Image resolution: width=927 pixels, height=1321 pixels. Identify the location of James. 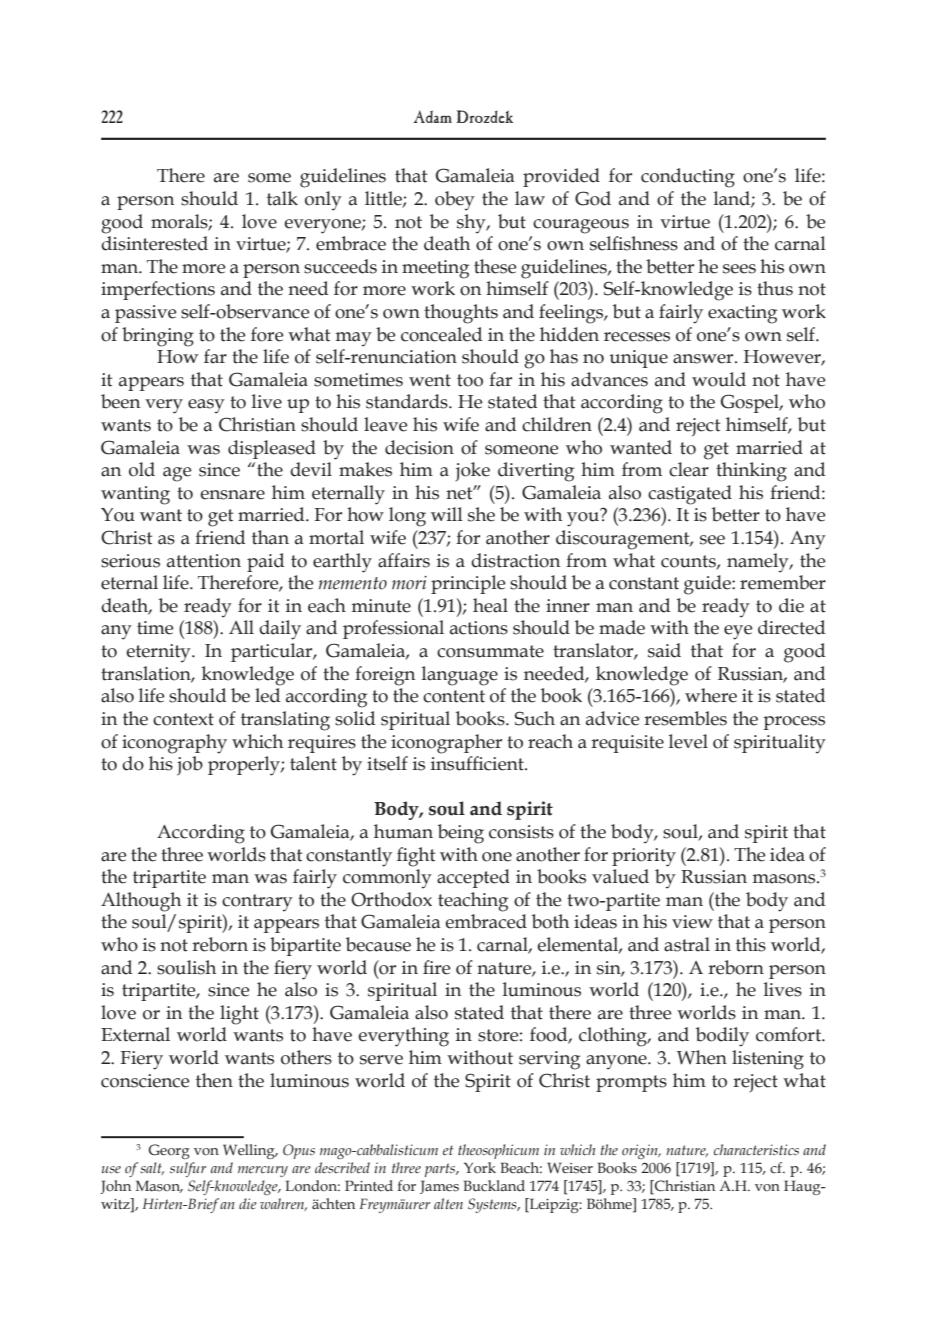
(439, 1187).
